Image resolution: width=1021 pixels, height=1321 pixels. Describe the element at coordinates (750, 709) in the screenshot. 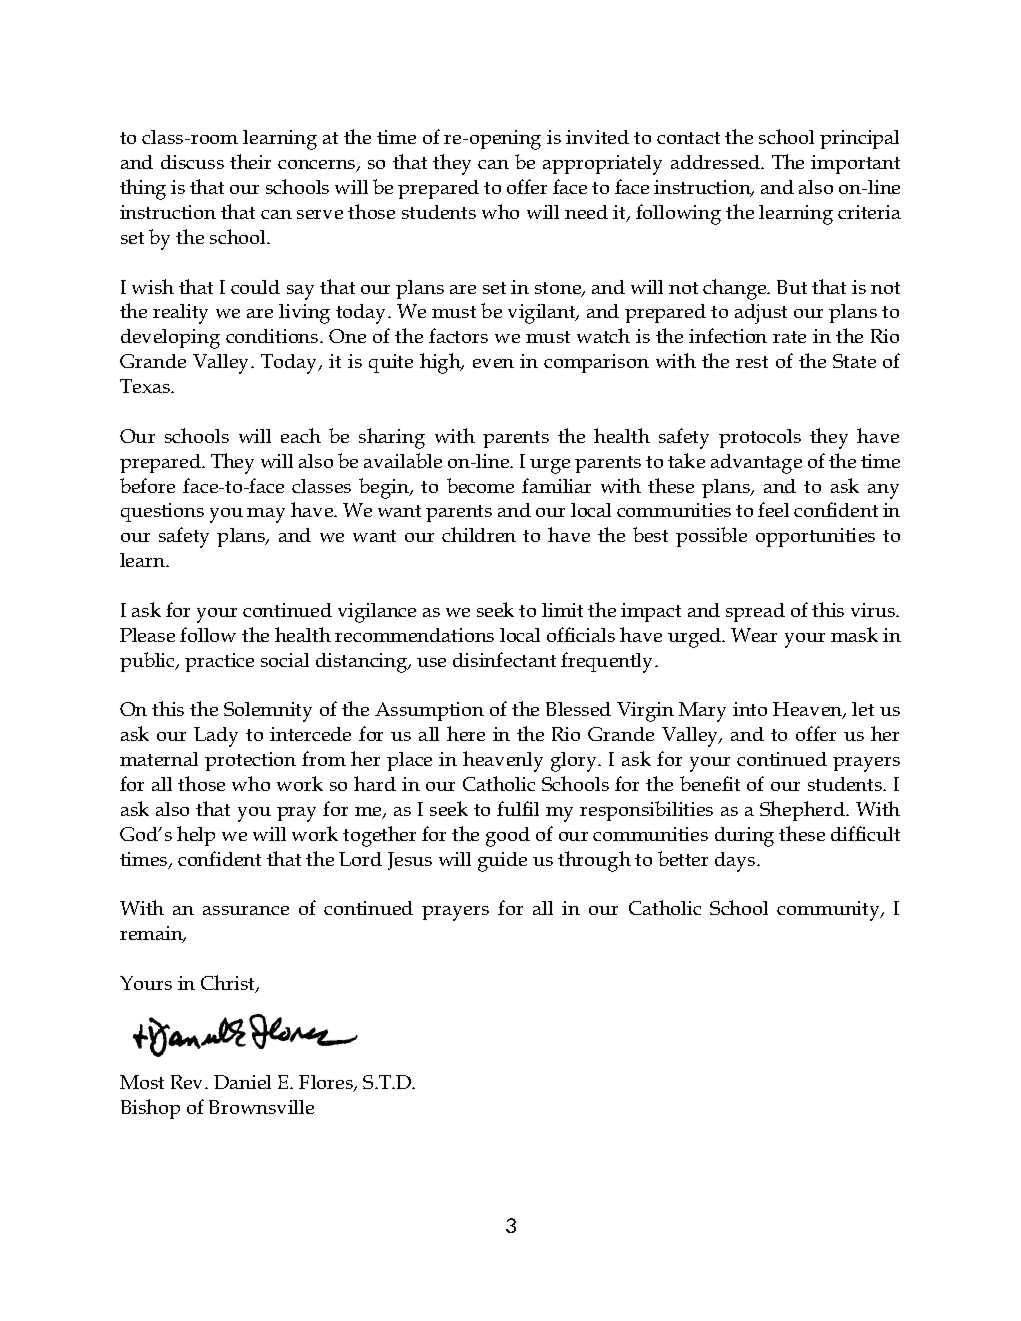

I see `into` at that location.
